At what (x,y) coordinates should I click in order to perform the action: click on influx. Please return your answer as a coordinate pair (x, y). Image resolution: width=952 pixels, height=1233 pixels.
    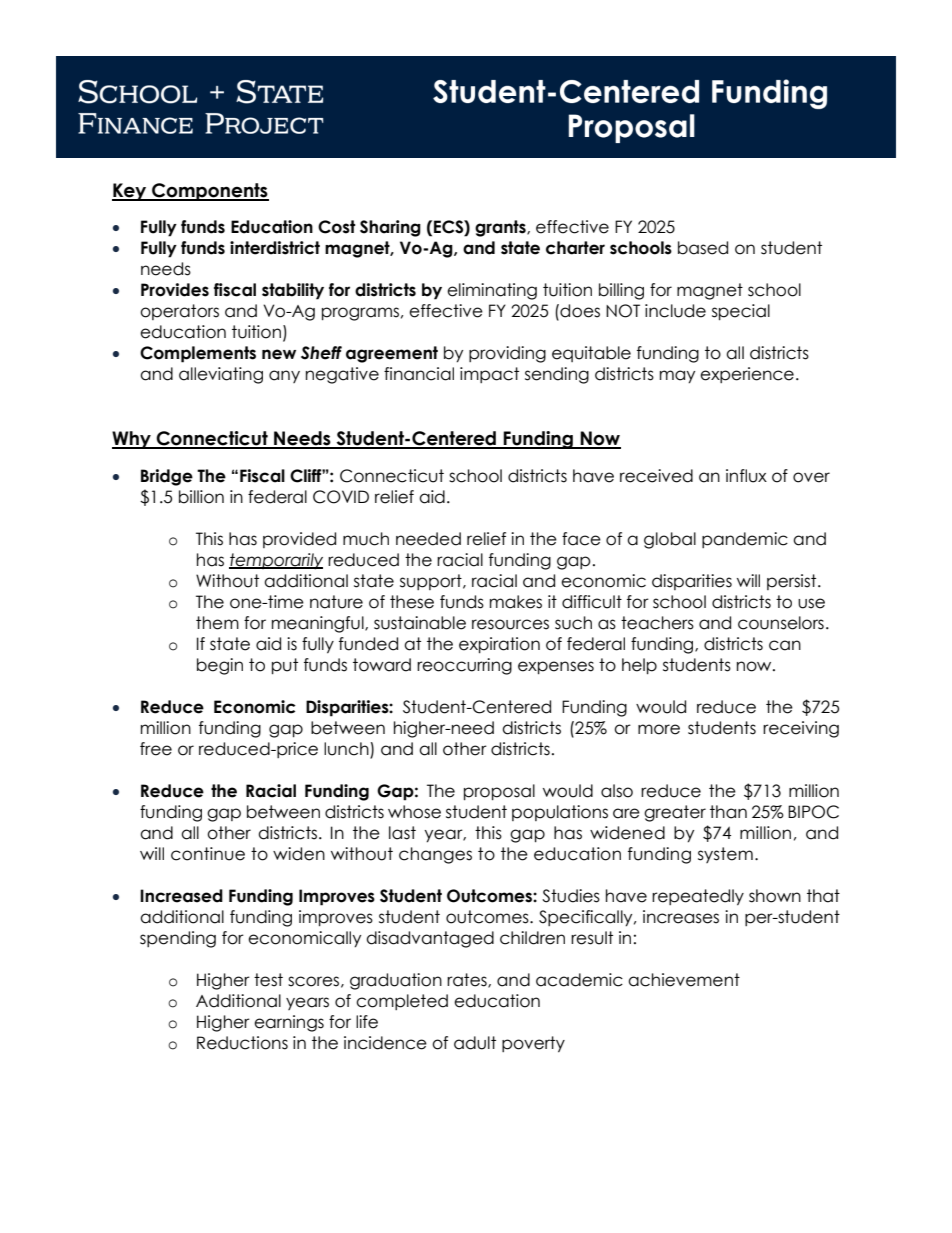
    Looking at the image, I should click on (746, 476).
